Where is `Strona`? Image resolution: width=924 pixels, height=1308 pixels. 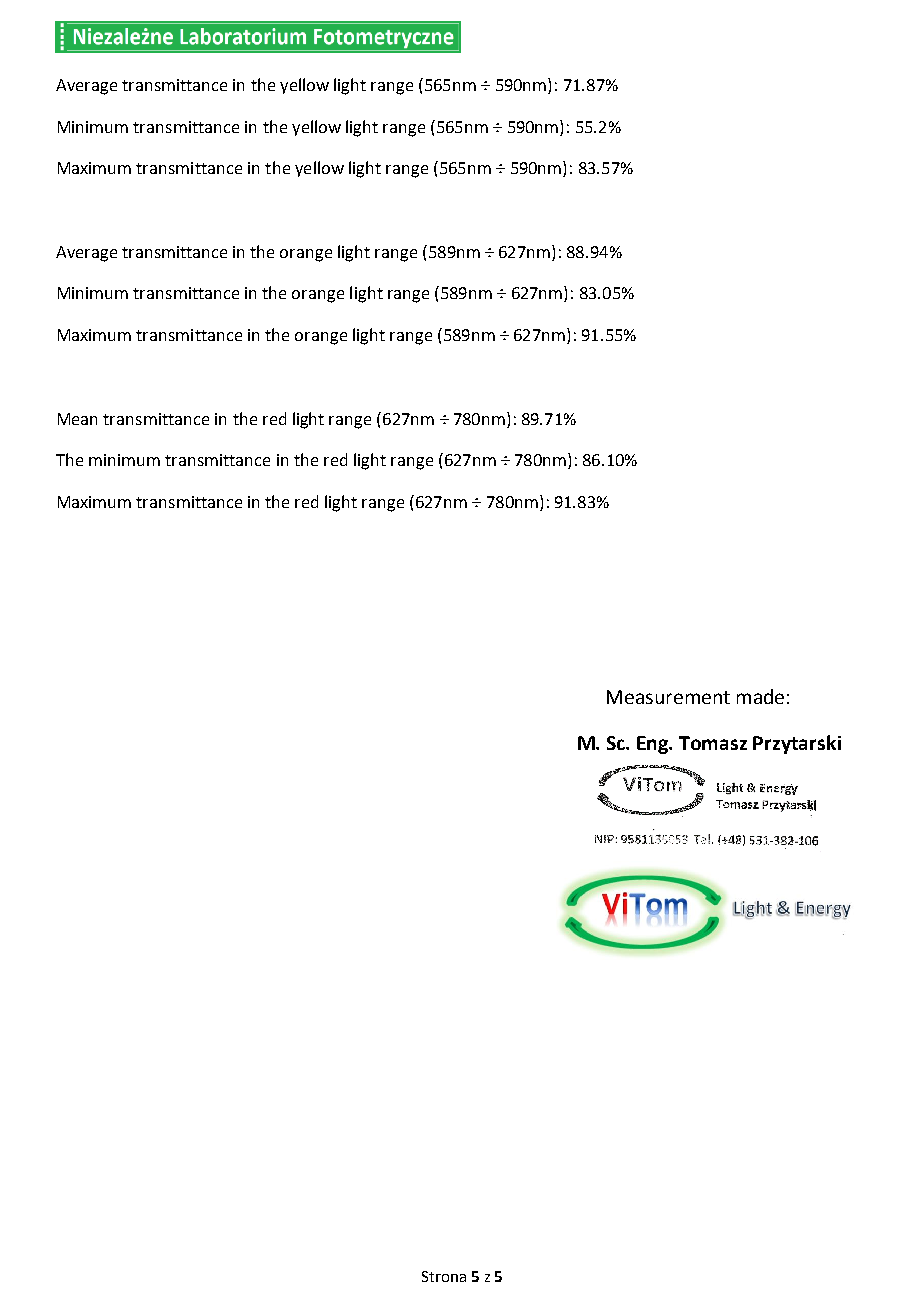
Strona is located at coordinates (444, 1276).
